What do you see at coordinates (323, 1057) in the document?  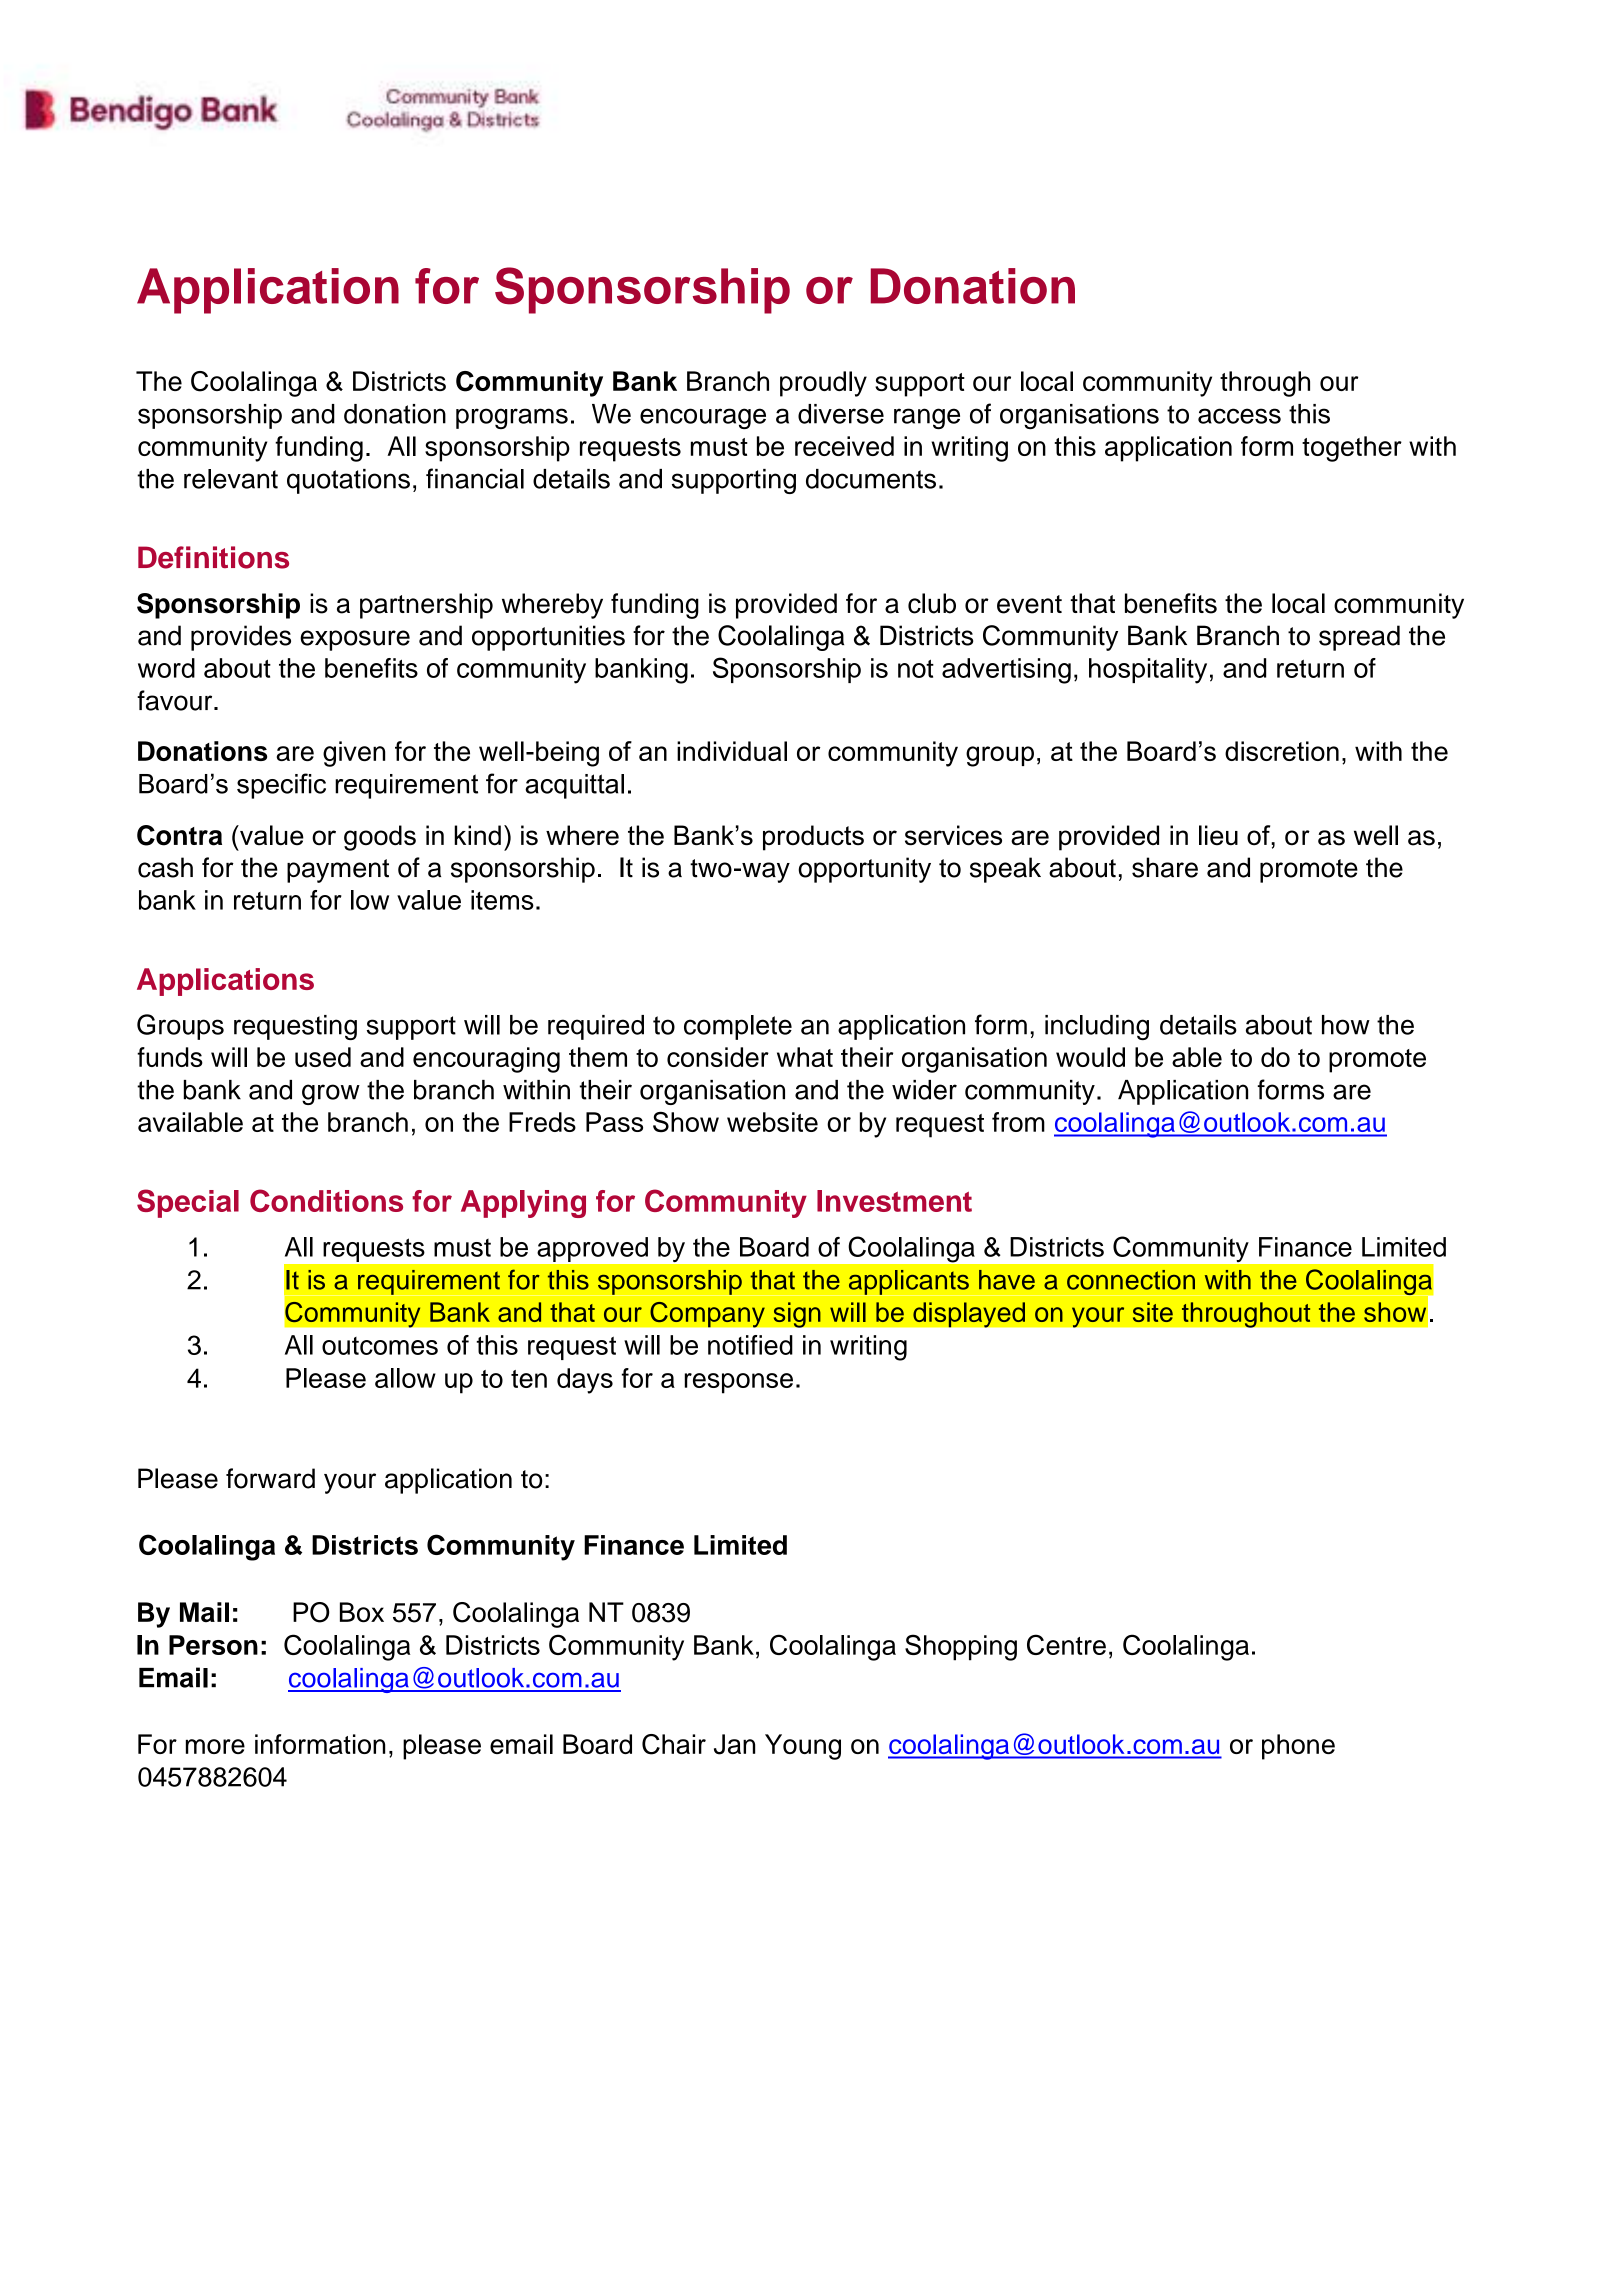 I see `used` at bounding box center [323, 1057].
